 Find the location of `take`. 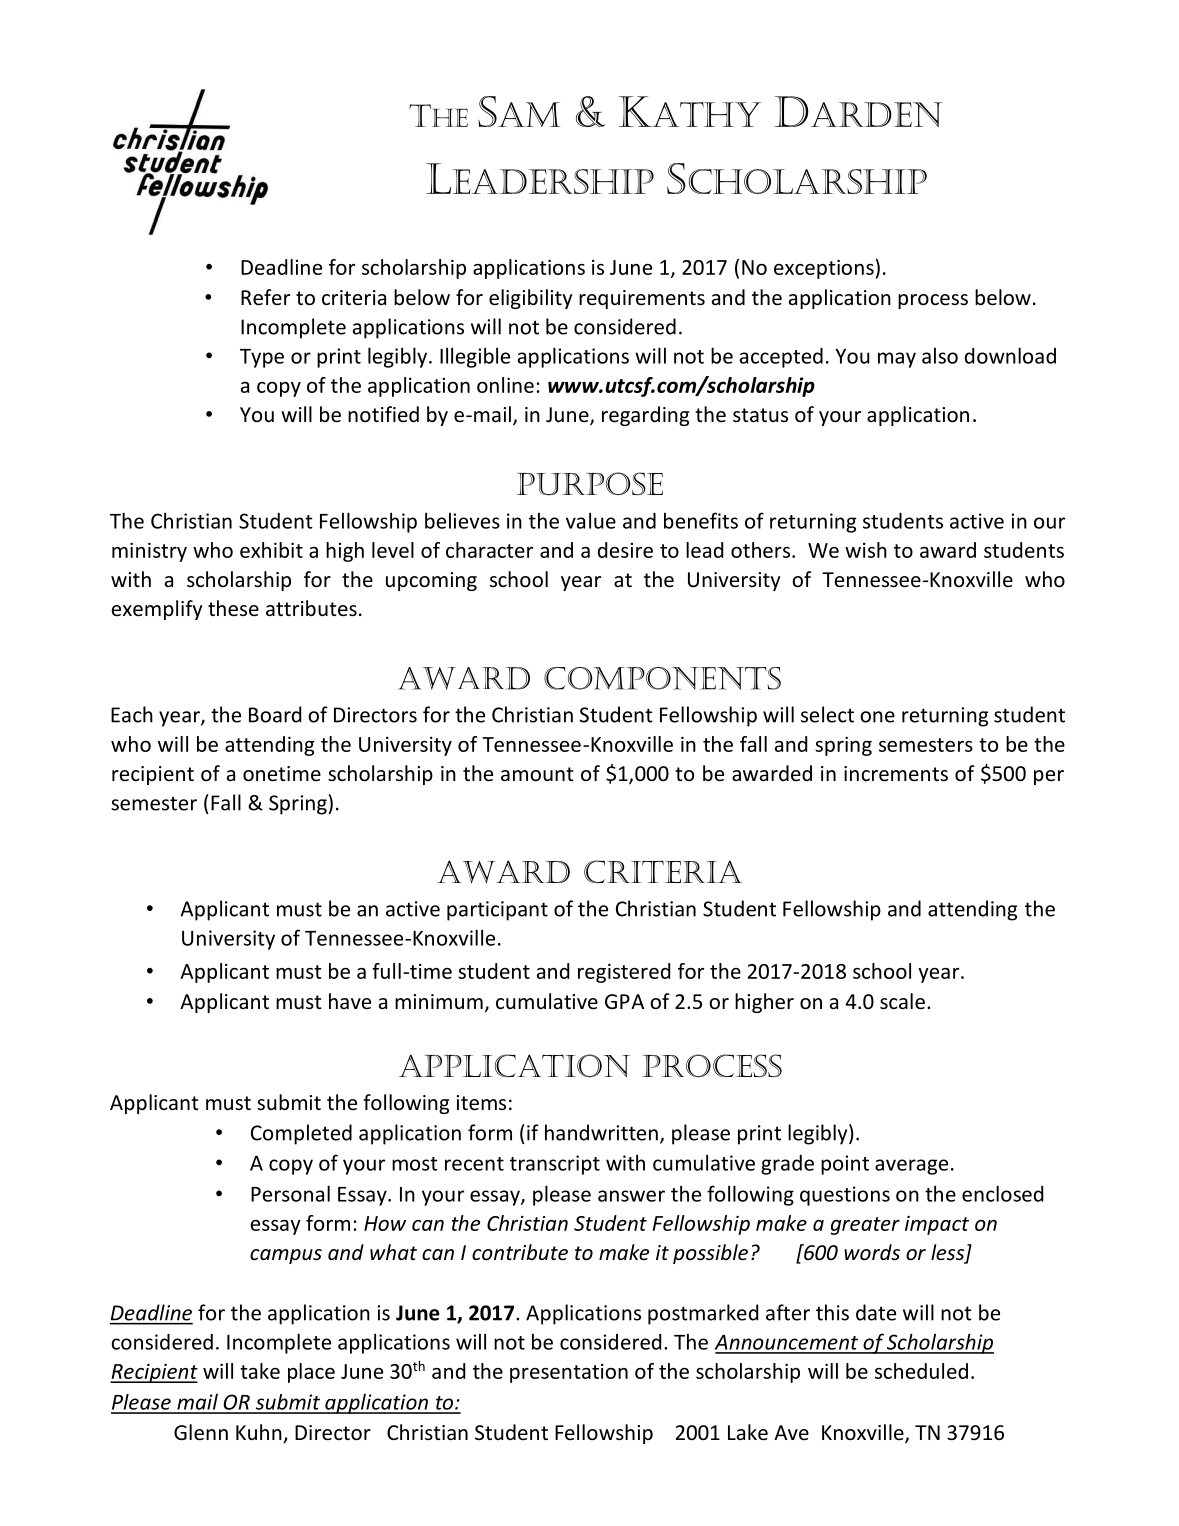

take is located at coordinates (260, 1371).
